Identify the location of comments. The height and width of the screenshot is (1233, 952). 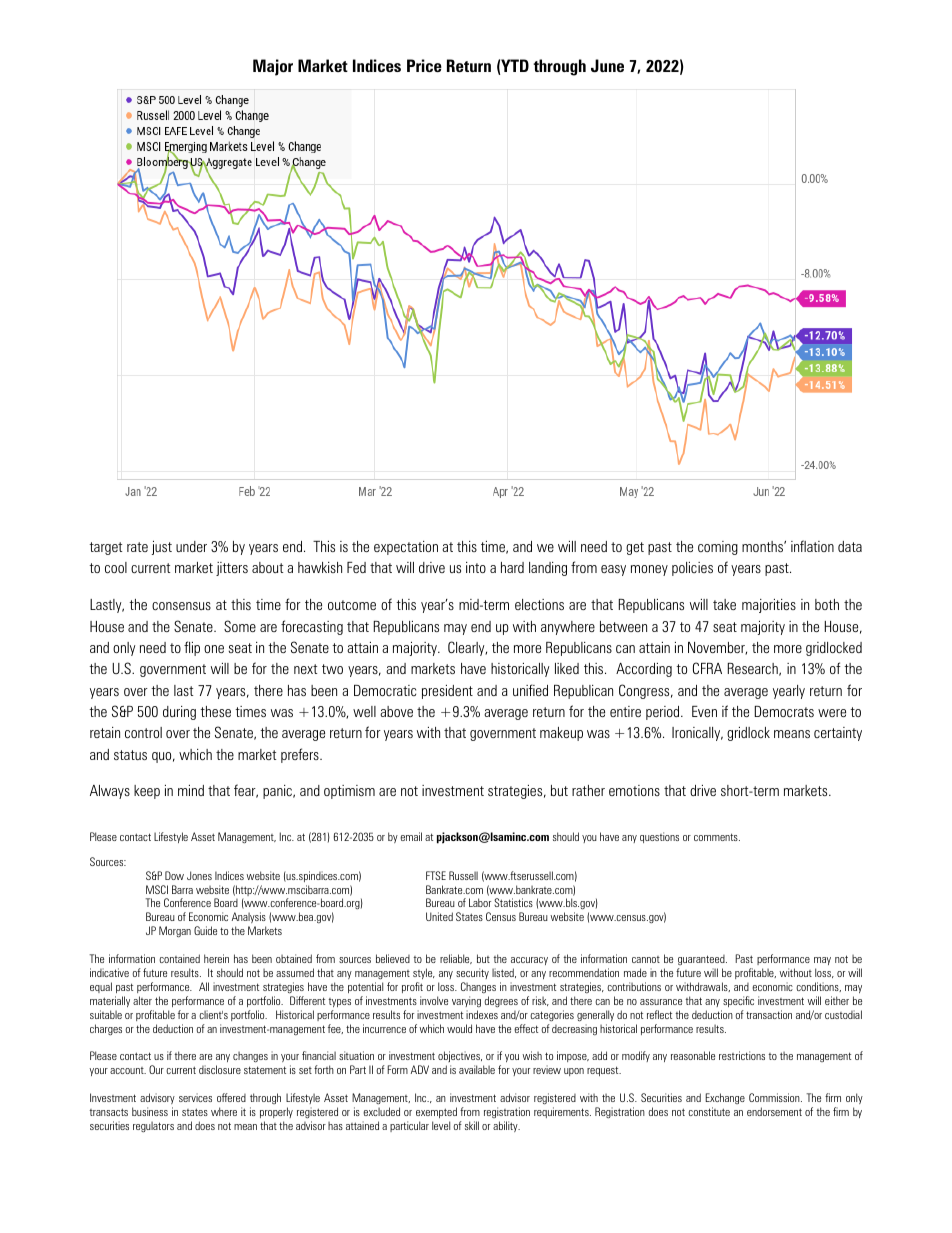
(717, 837).
